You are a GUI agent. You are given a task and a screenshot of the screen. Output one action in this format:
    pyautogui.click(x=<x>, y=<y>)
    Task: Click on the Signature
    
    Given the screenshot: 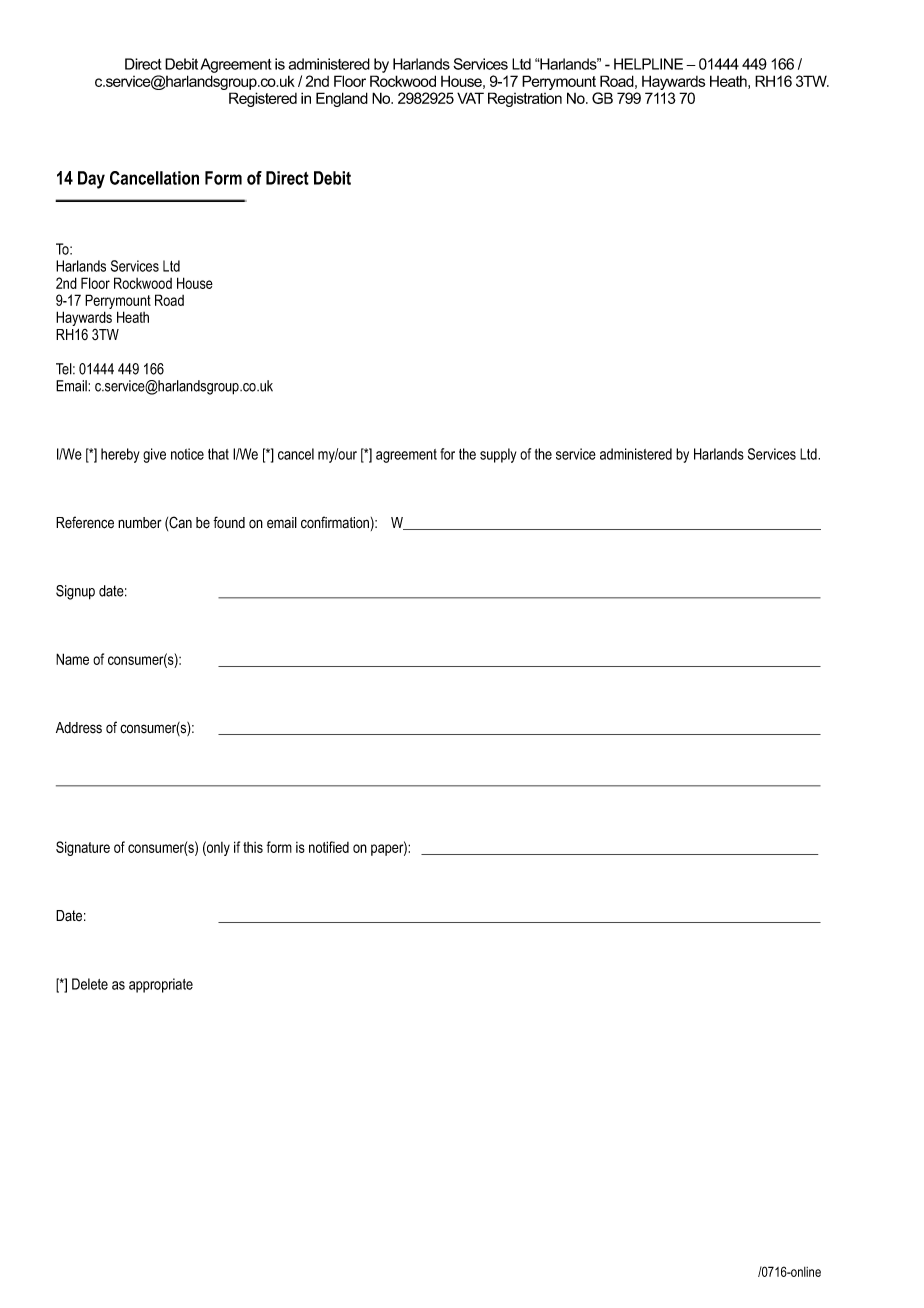 What is the action you would take?
    pyautogui.click(x=83, y=848)
